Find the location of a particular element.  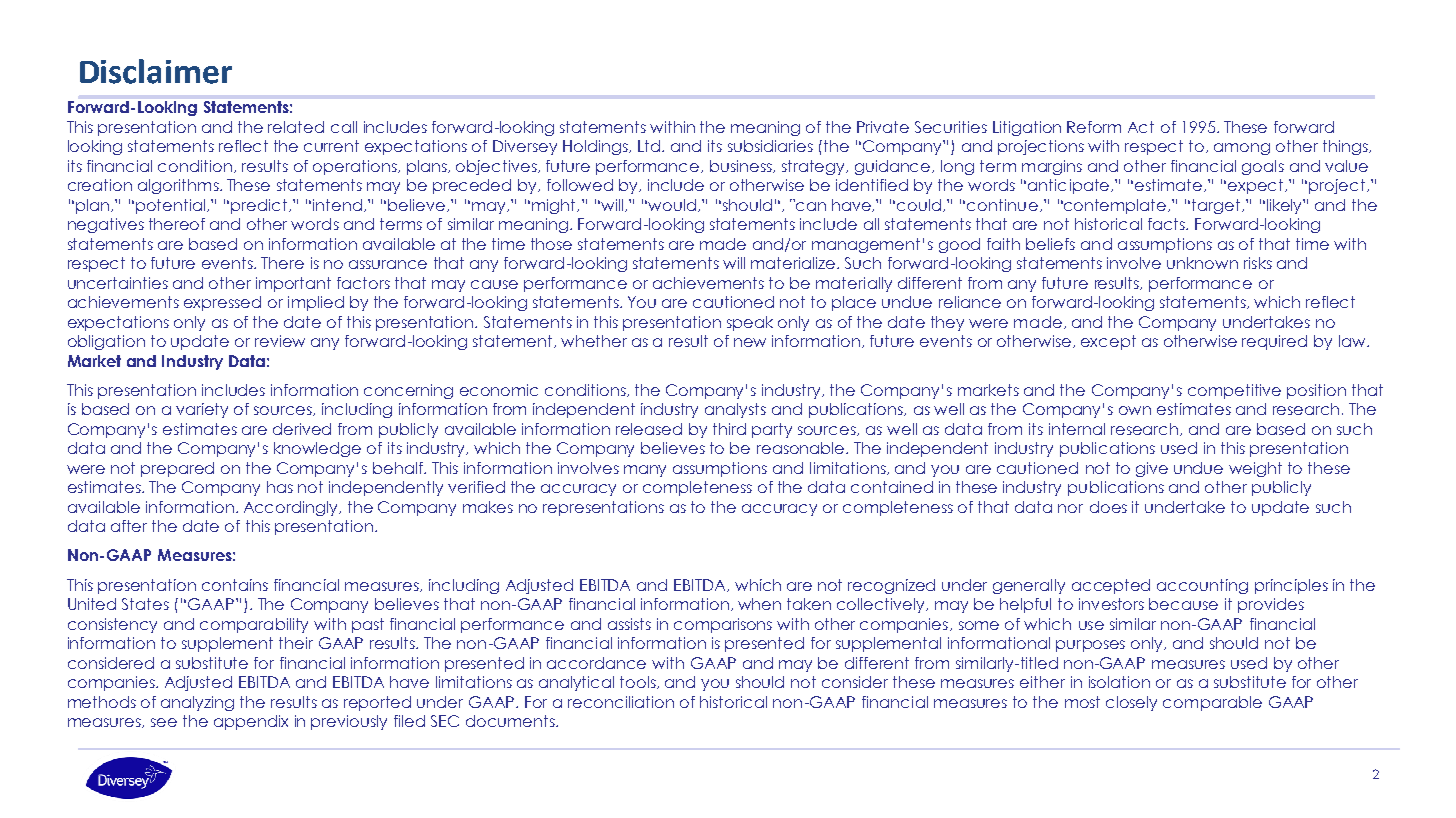

does is located at coordinates (1108, 507).
